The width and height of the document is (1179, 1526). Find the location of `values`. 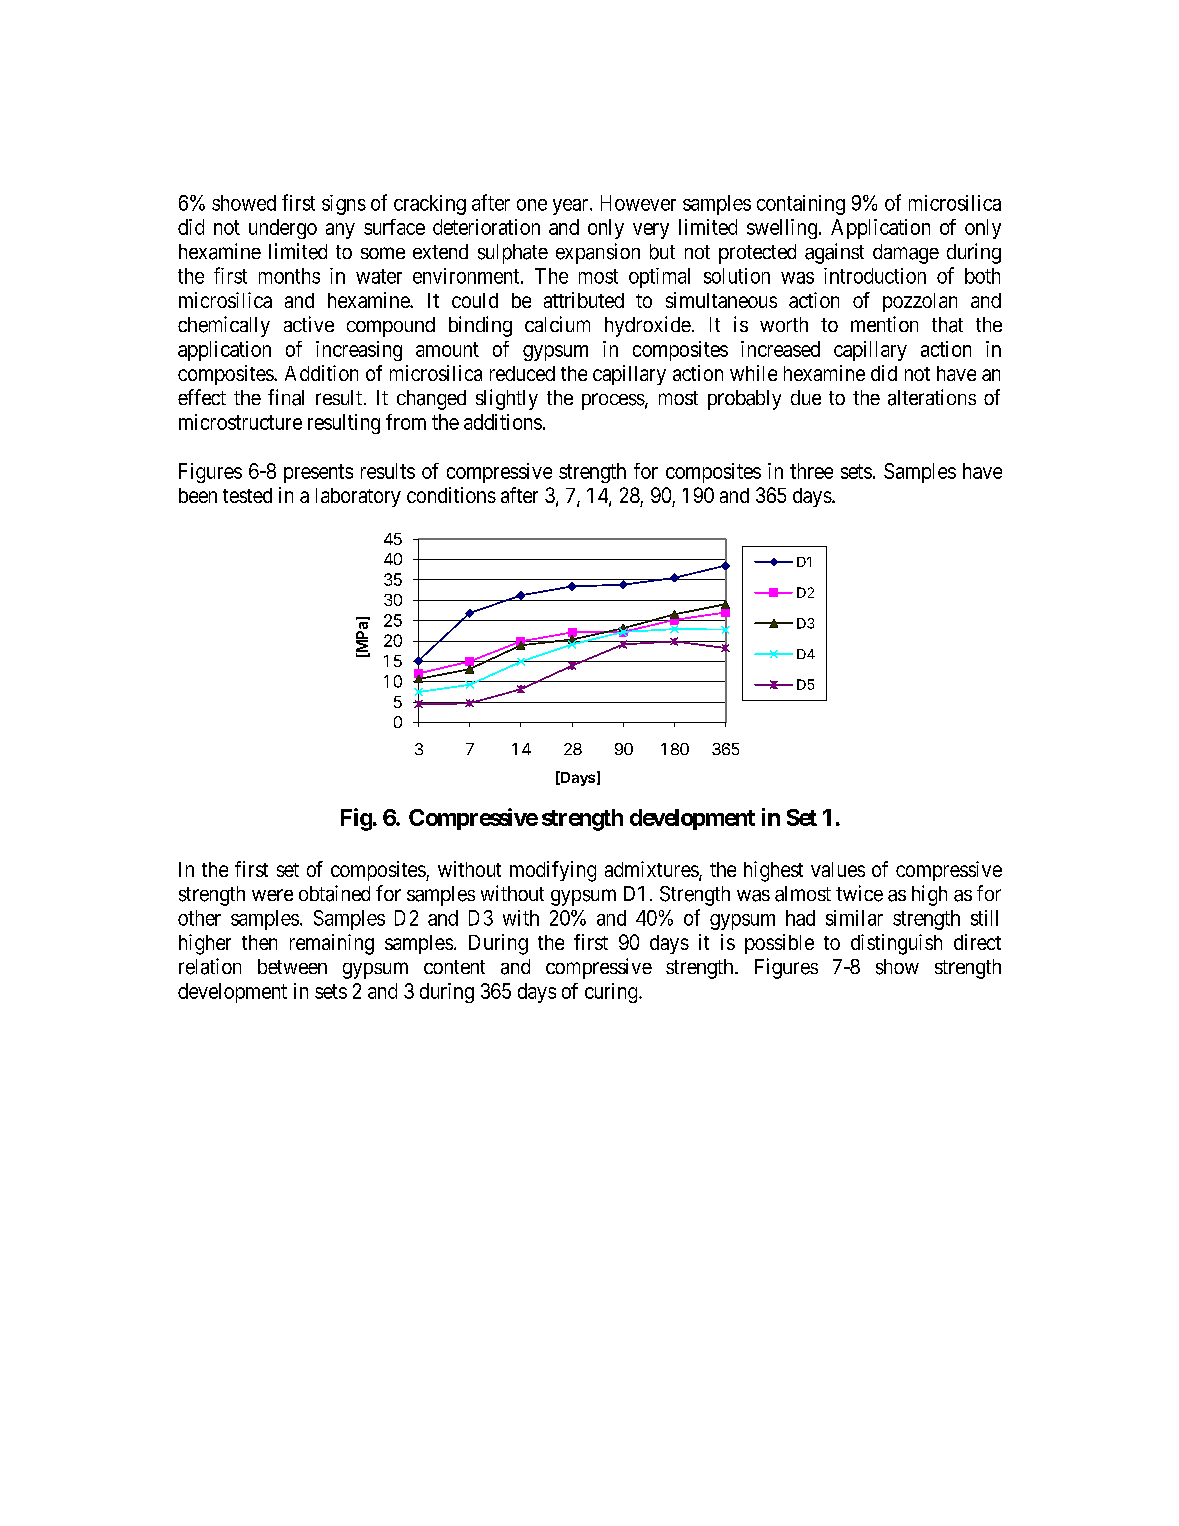

values is located at coordinates (838, 869).
